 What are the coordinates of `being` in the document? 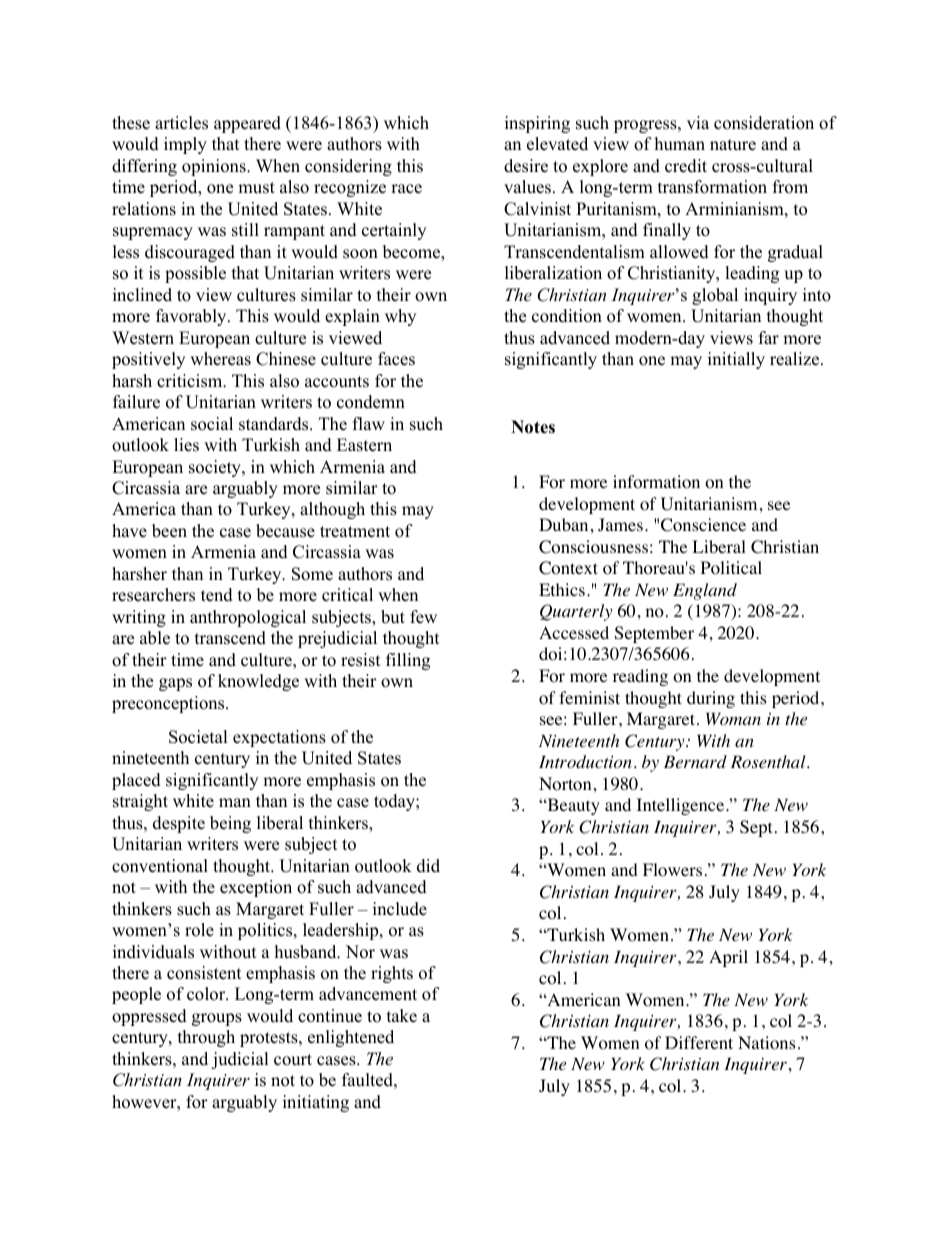 It's located at (230, 824).
